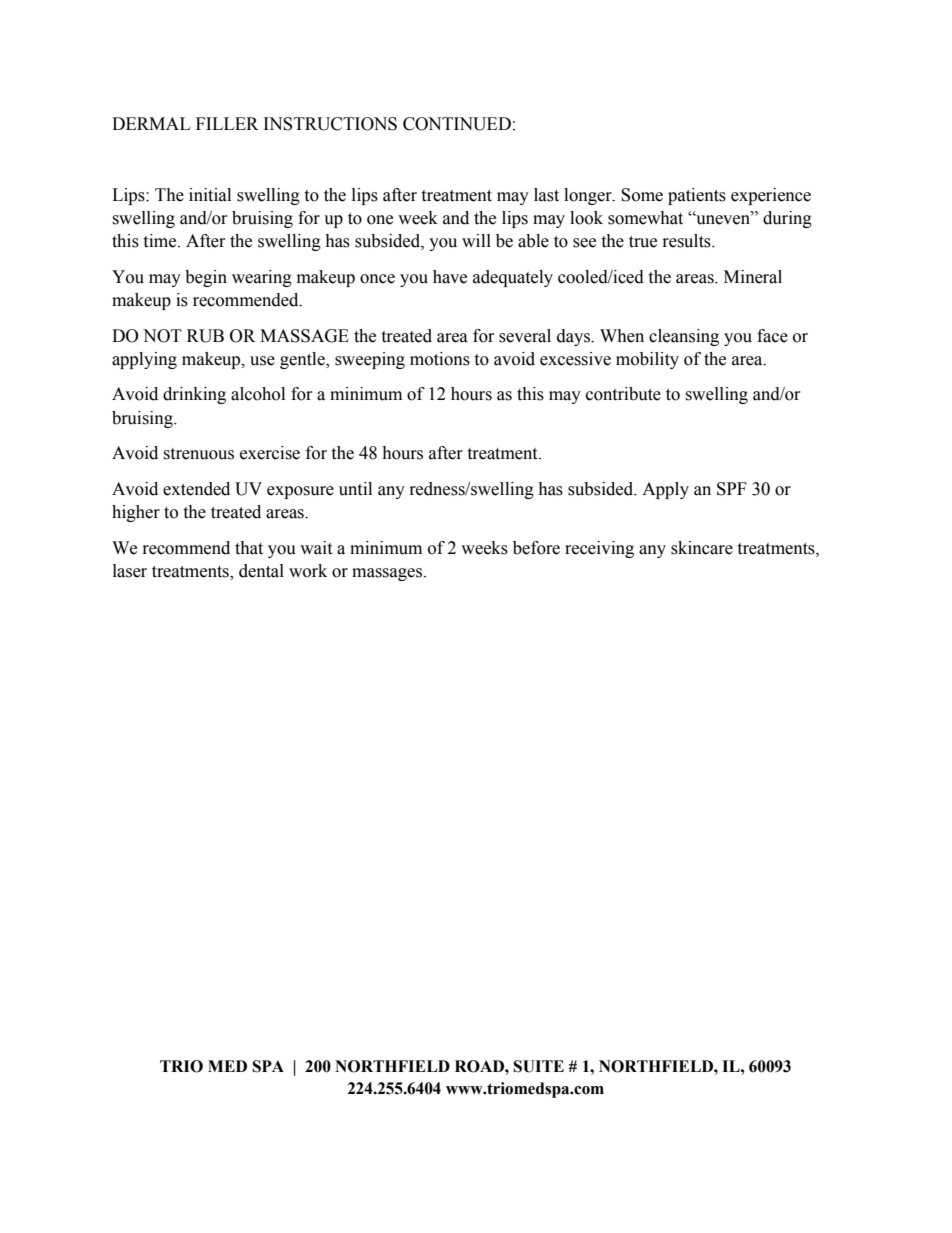 The height and width of the screenshot is (1233, 952). Describe the element at coordinates (697, 196) in the screenshot. I see `patients` at that location.
